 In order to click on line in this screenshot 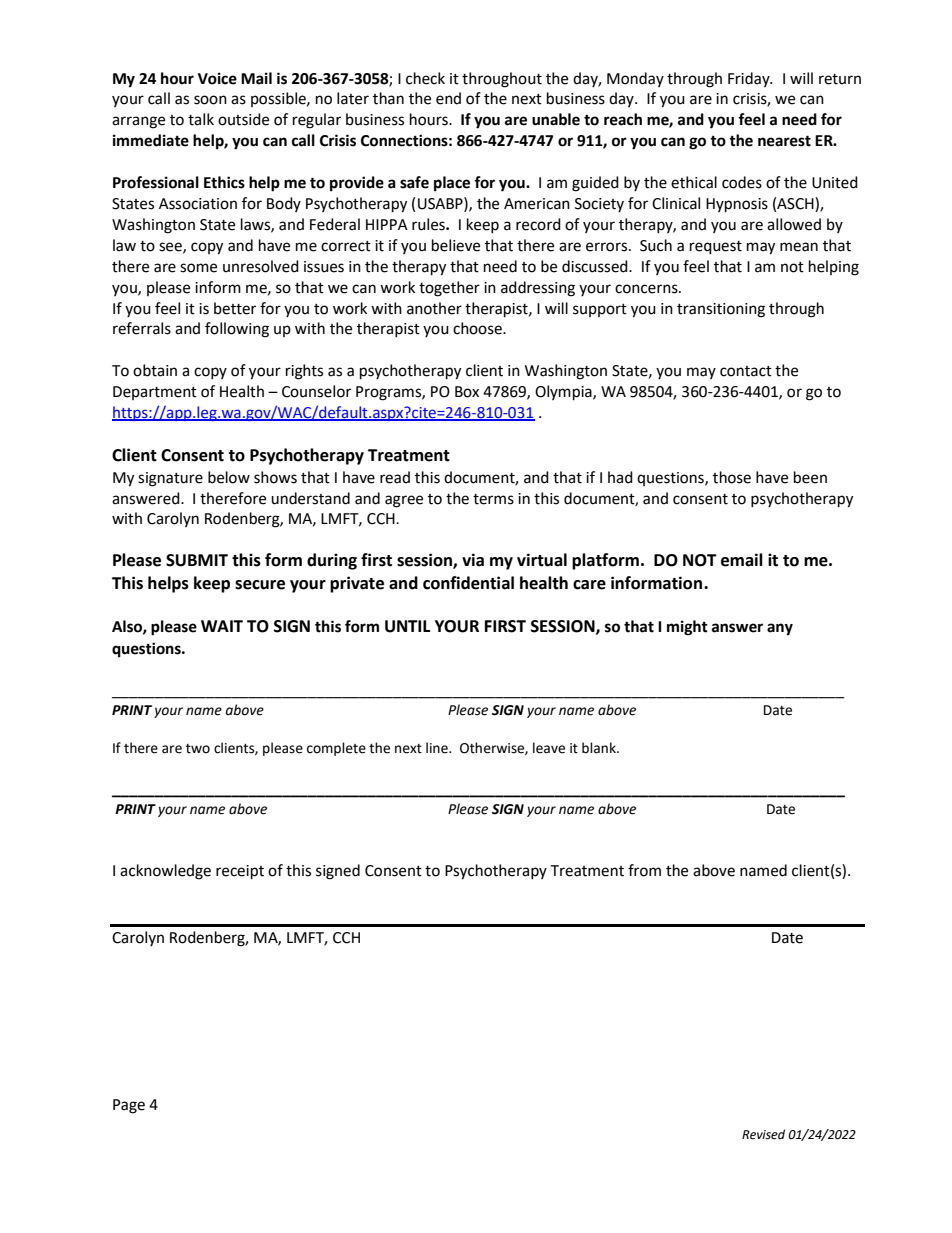, I will do `click(438, 748)`.
